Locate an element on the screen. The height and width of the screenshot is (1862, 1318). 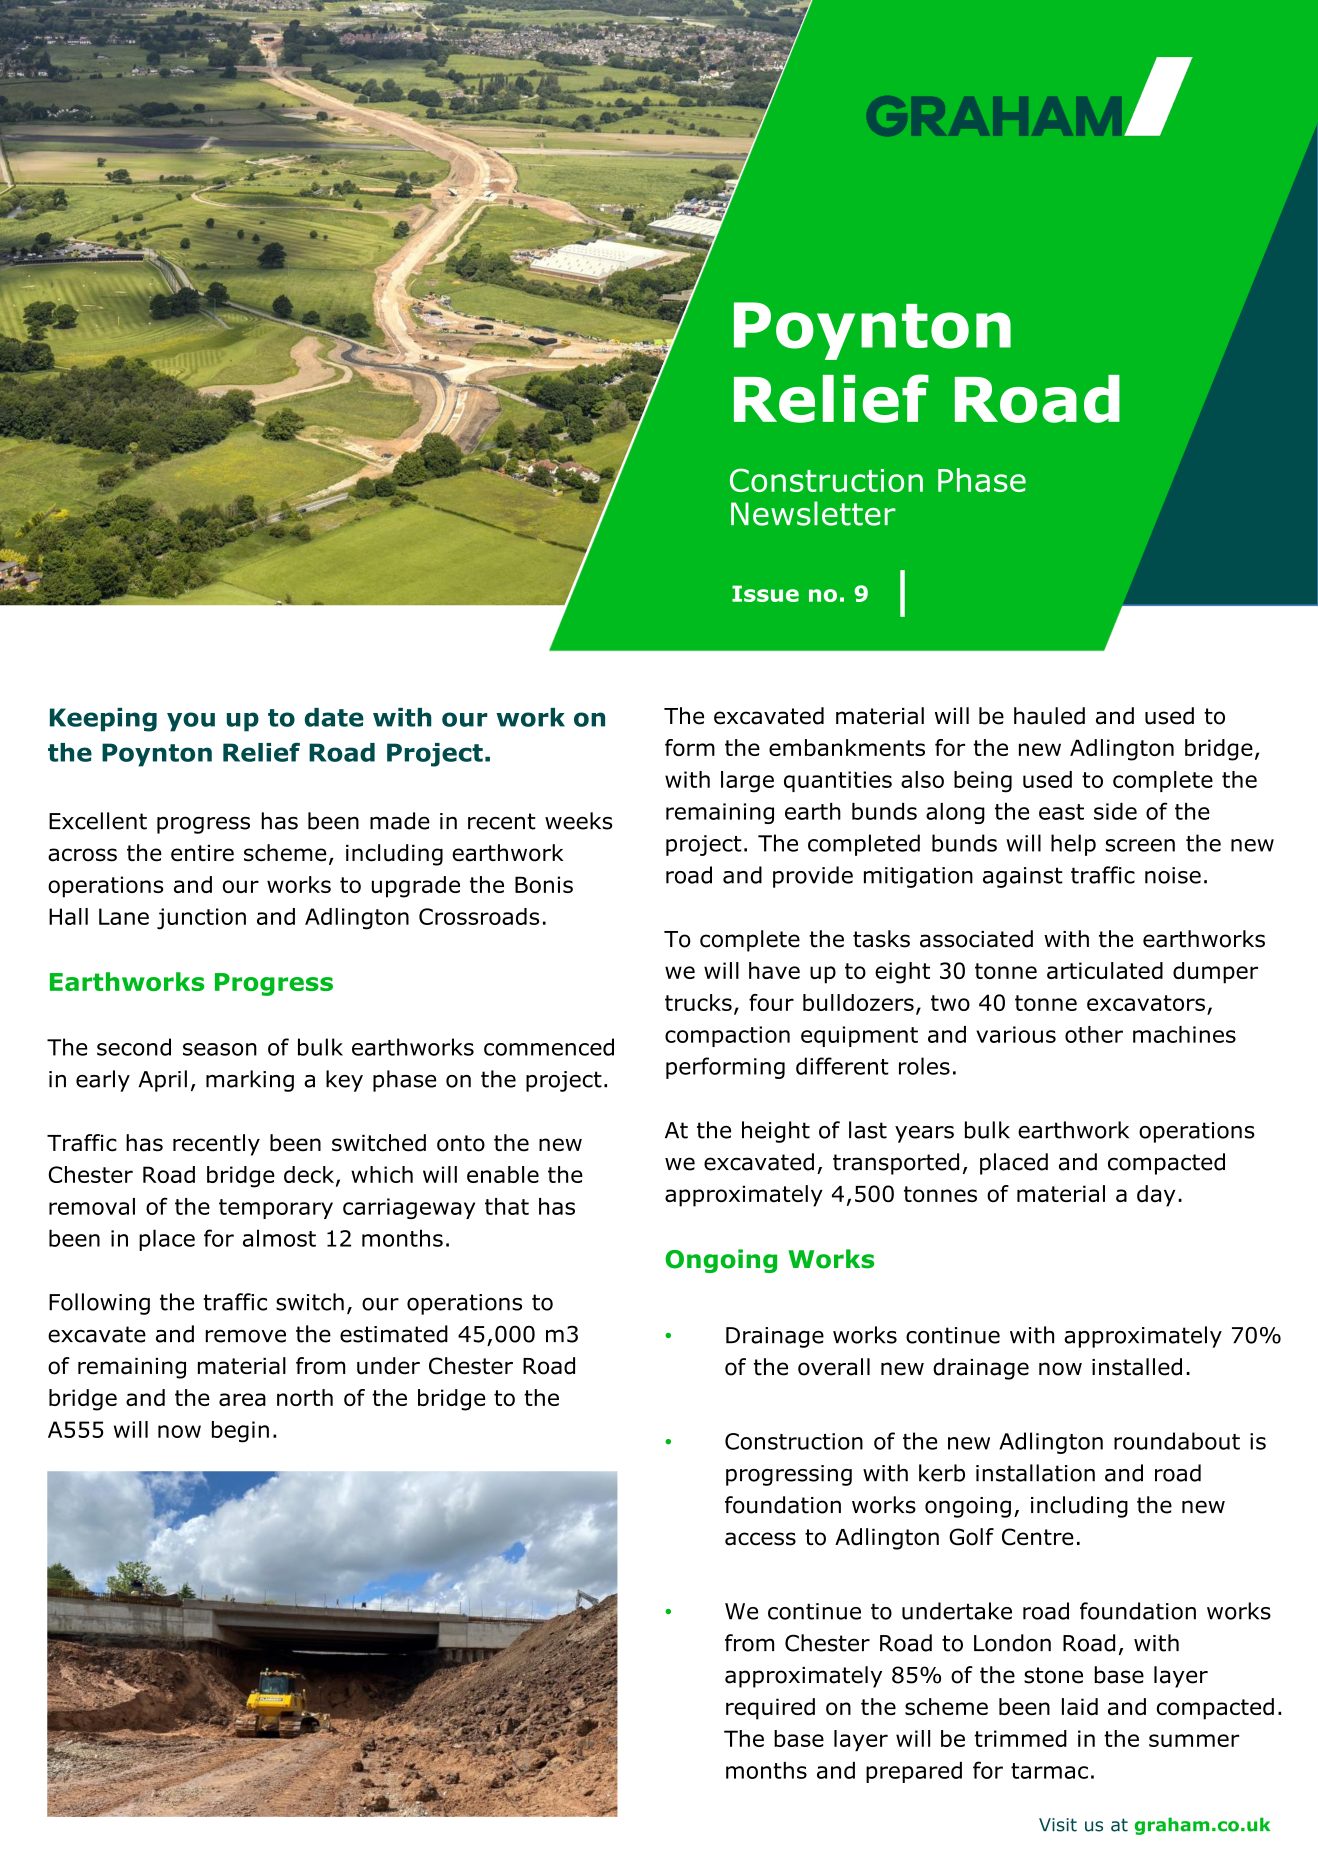
required is located at coordinates (770, 1709).
